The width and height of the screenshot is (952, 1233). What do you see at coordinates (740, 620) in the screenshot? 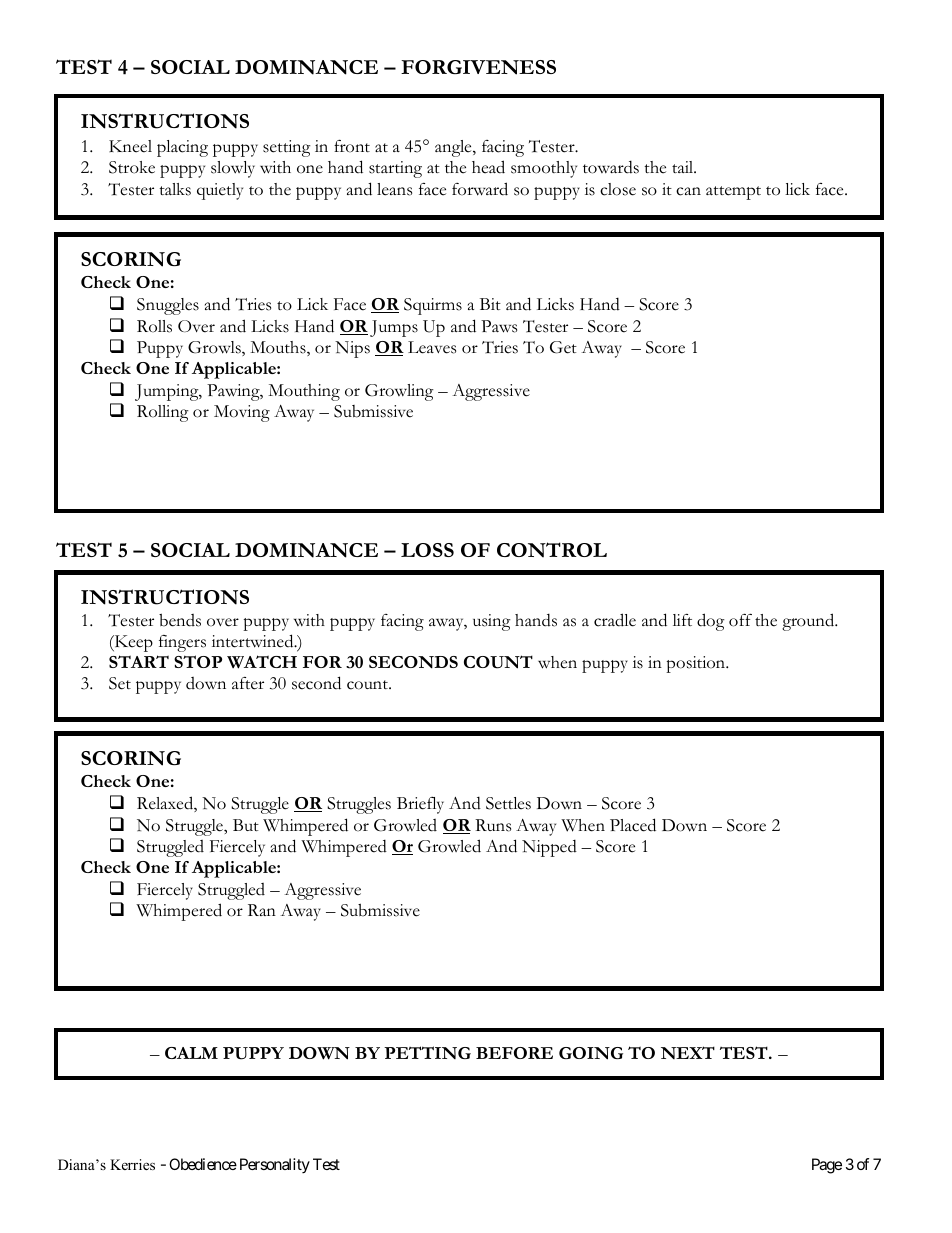
I see `off` at bounding box center [740, 620].
